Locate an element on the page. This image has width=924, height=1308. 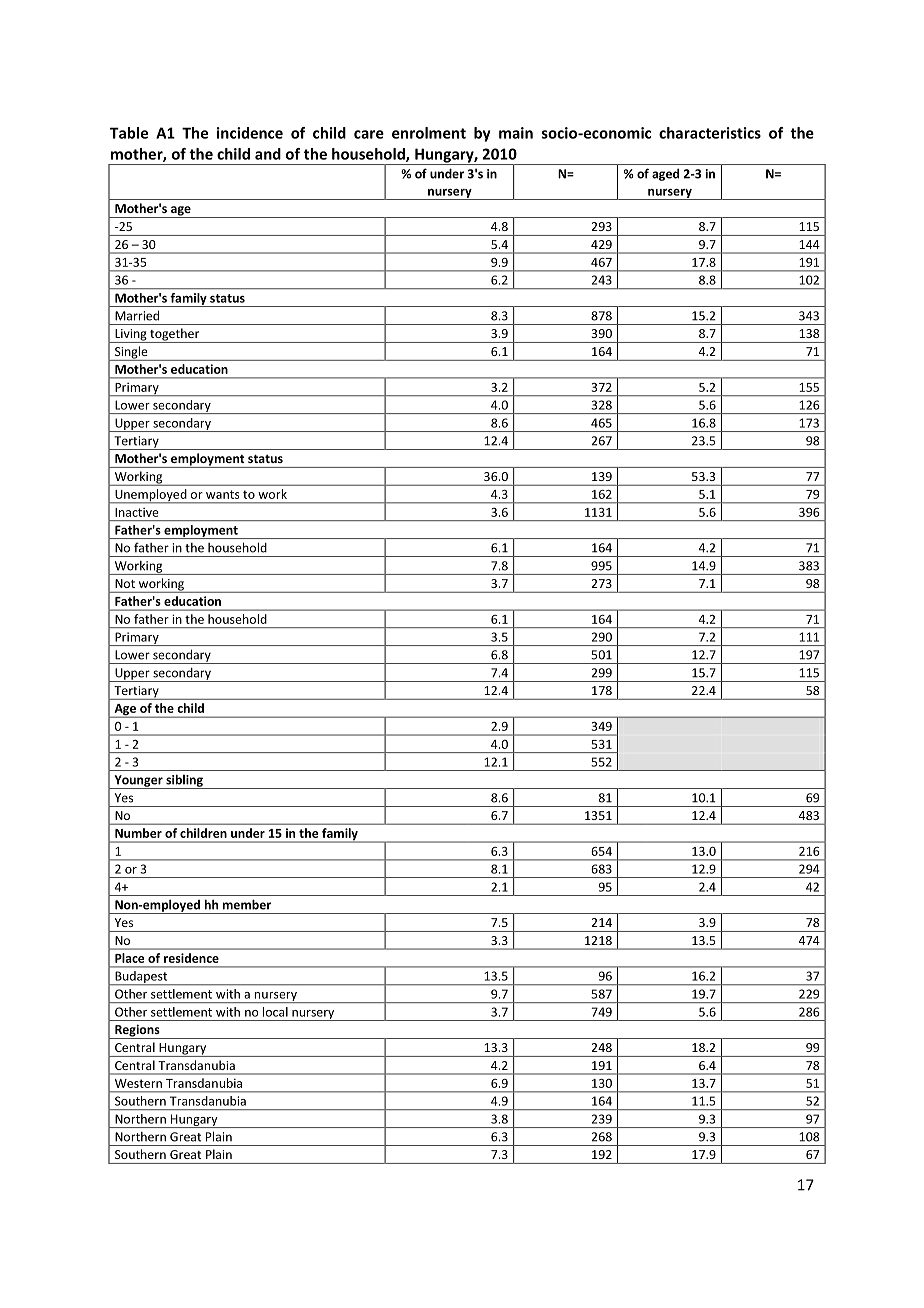
aged is located at coordinates (665, 174).
